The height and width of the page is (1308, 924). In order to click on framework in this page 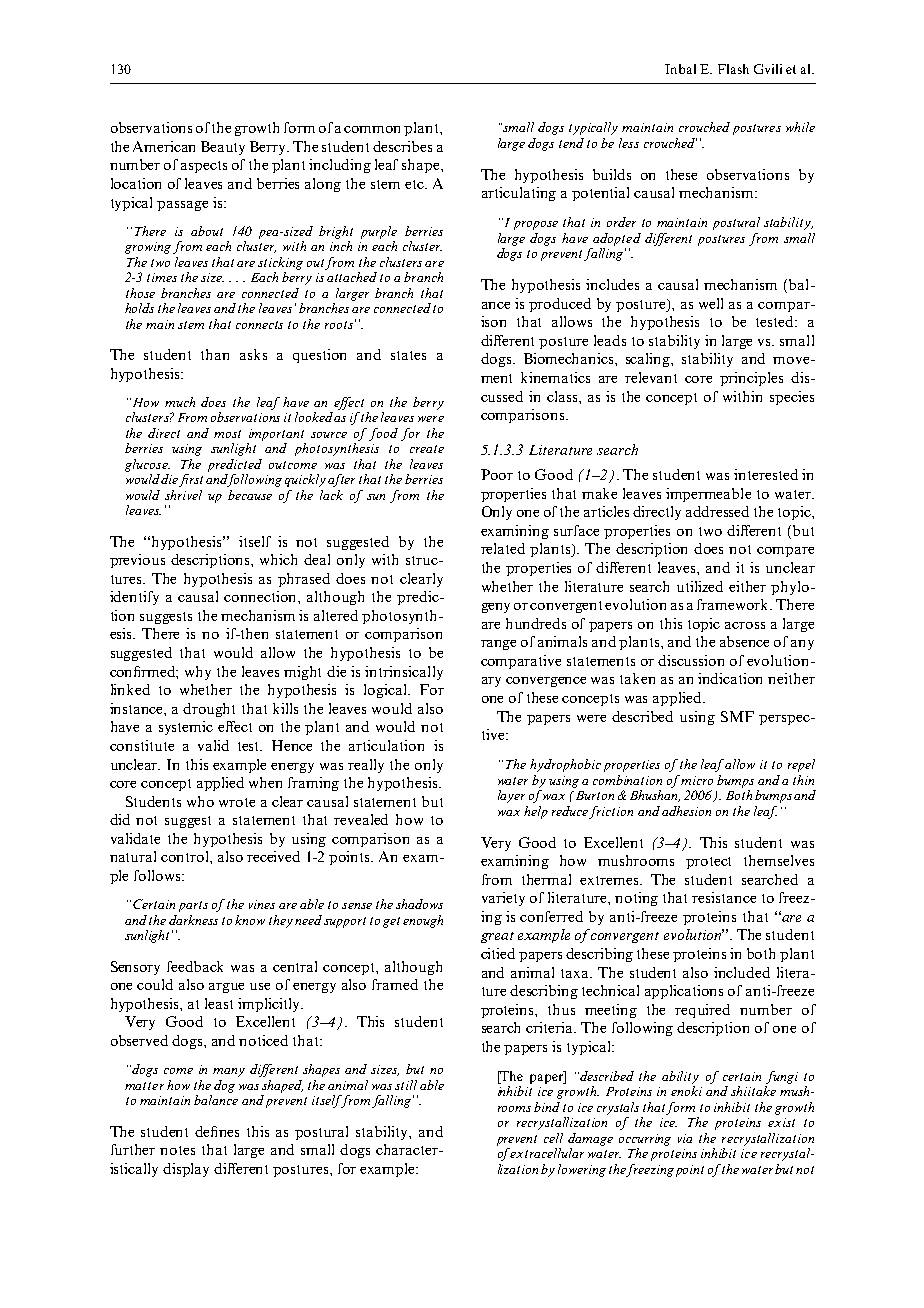, I will do `click(734, 604)`.
